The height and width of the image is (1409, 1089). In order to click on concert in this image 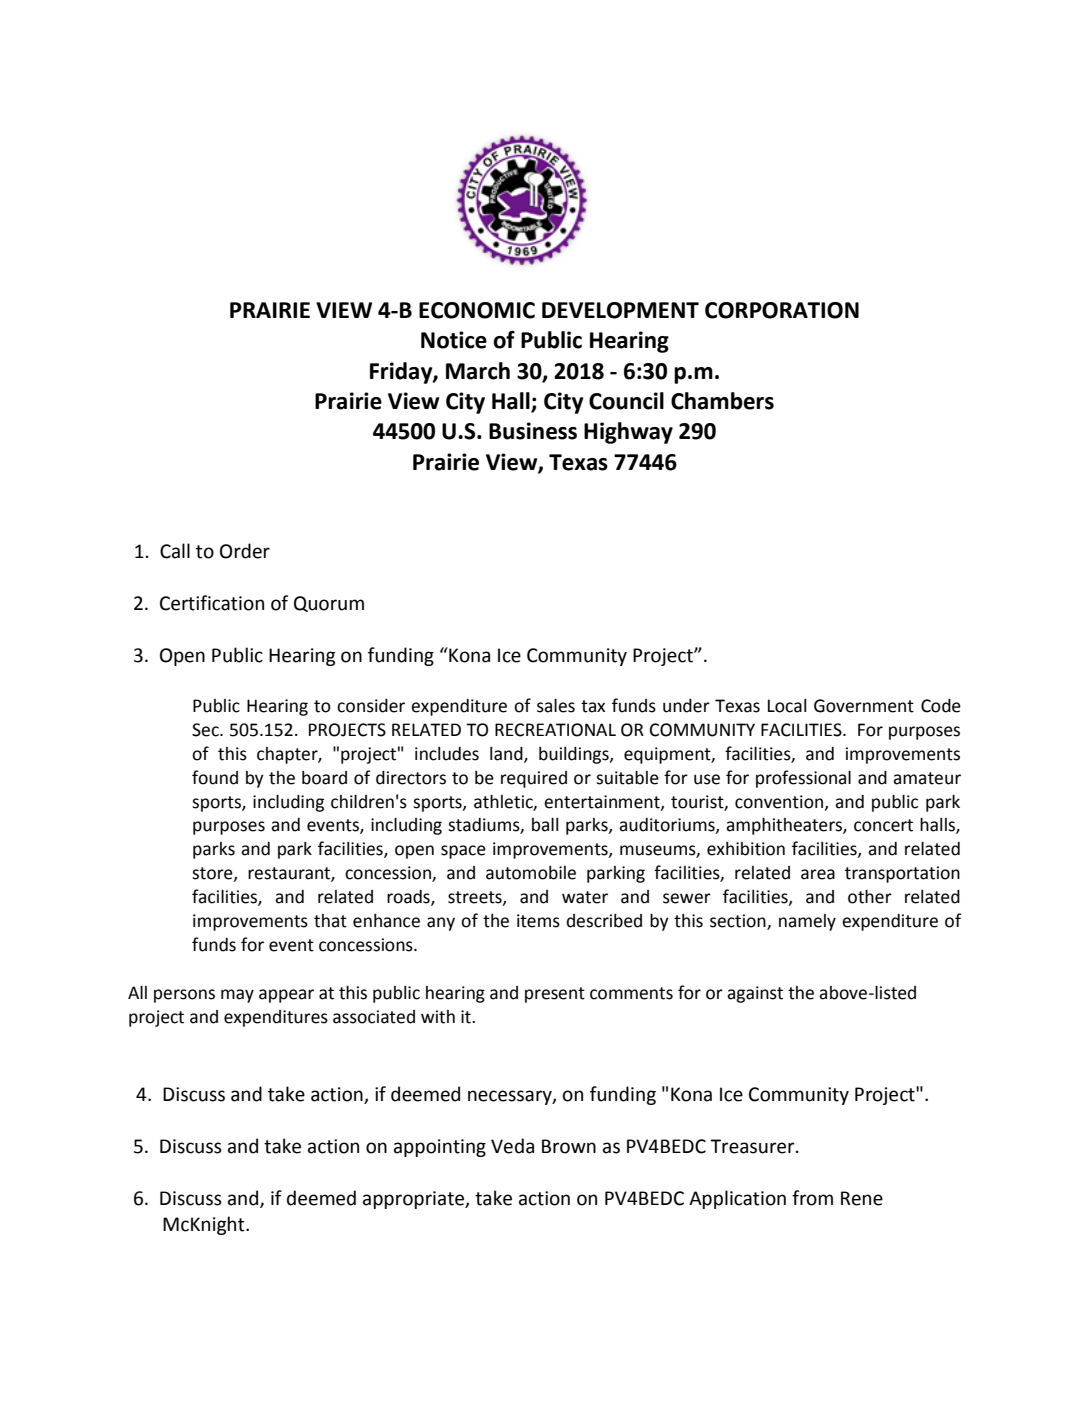, I will do `click(883, 825)`.
